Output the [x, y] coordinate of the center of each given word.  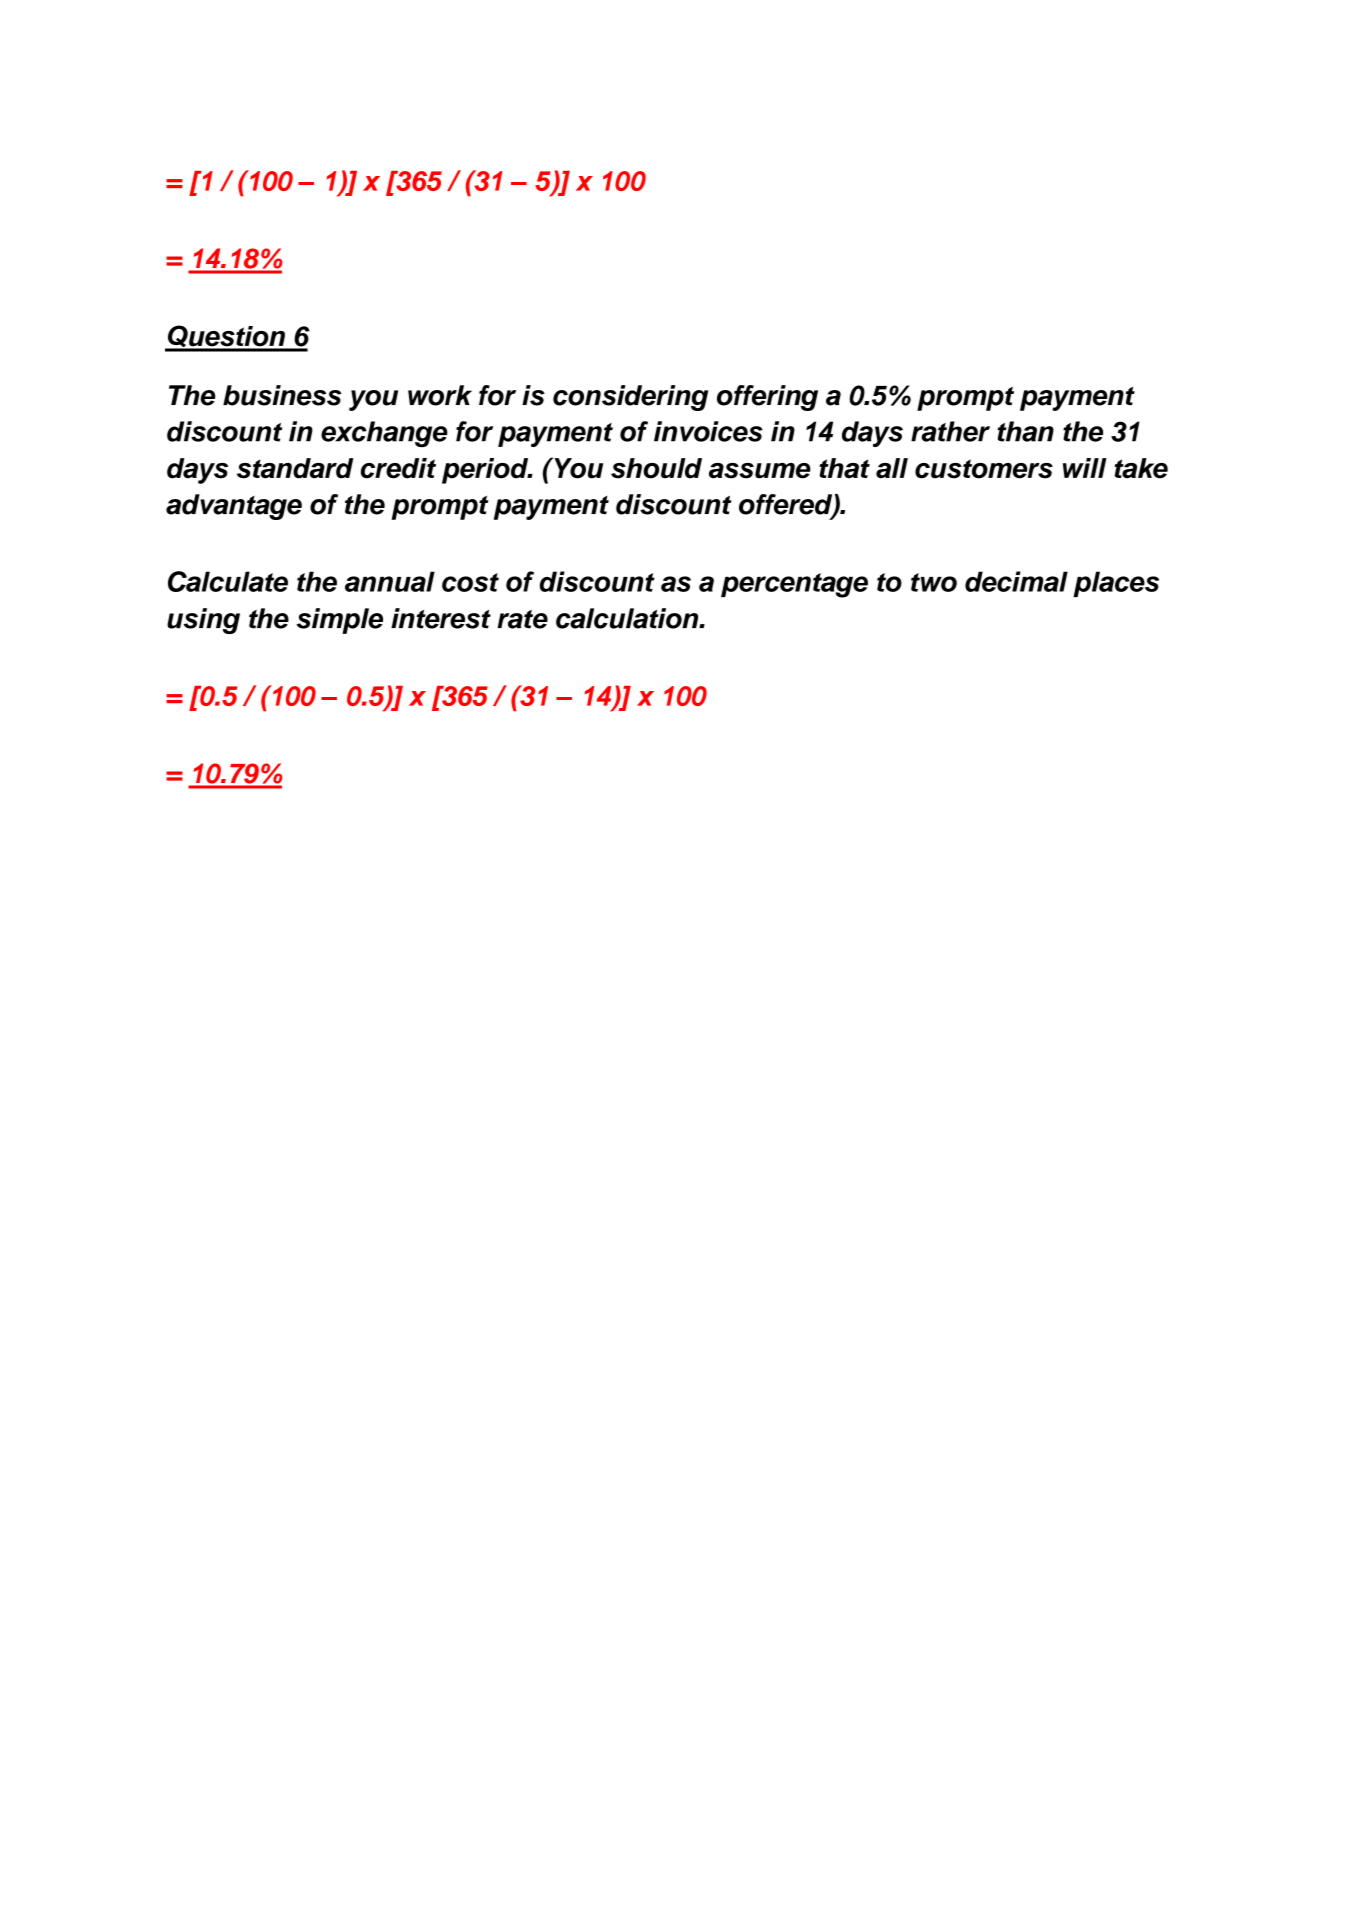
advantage [234, 507]
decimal [1016, 581]
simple [340, 621]
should [656, 468]
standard [295, 468]
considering [630, 398]
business [282, 395]
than [1025, 431]
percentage [794, 585]
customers [984, 469]
